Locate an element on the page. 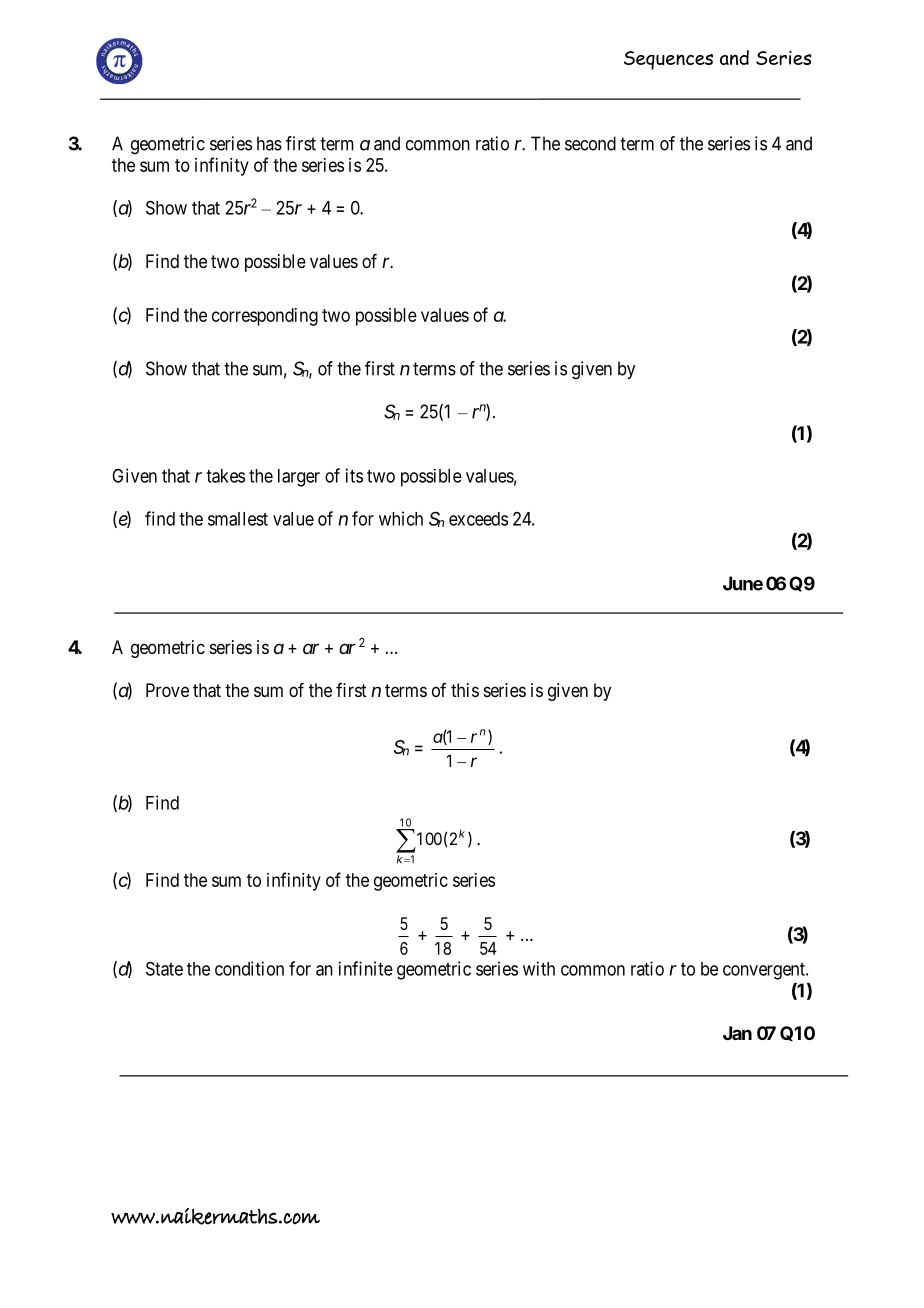 Image resolution: width=924 pixels, height=1308 pixels. Sequences is located at coordinates (668, 60).
